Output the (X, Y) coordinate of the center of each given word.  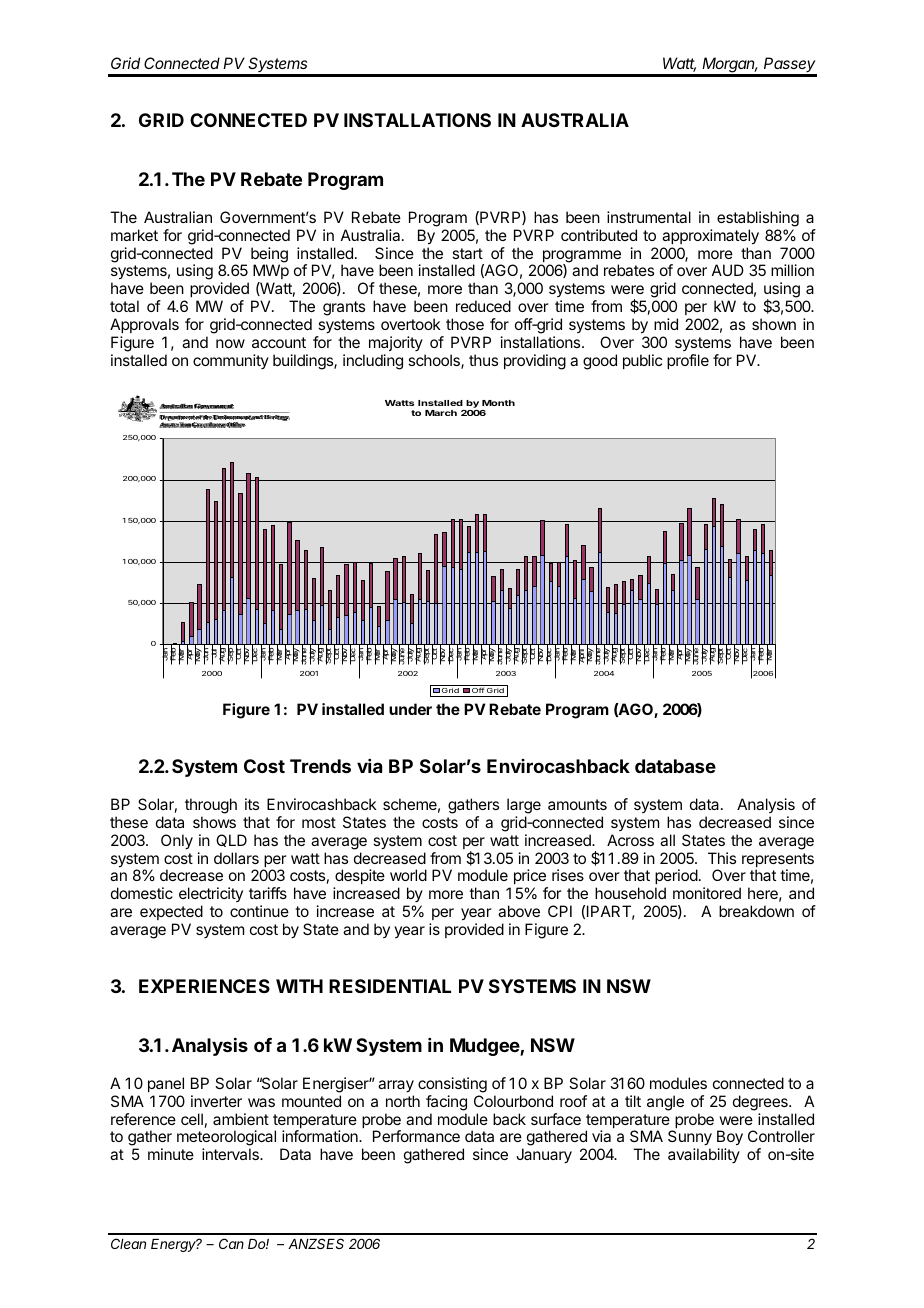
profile (688, 361)
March (441, 413)
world (408, 875)
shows (214, 822)
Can (231, 1243)
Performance (416, 1136)
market (134, 235)
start (467, 253)
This (722, 858)
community (231, 361)
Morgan (729, 66)
